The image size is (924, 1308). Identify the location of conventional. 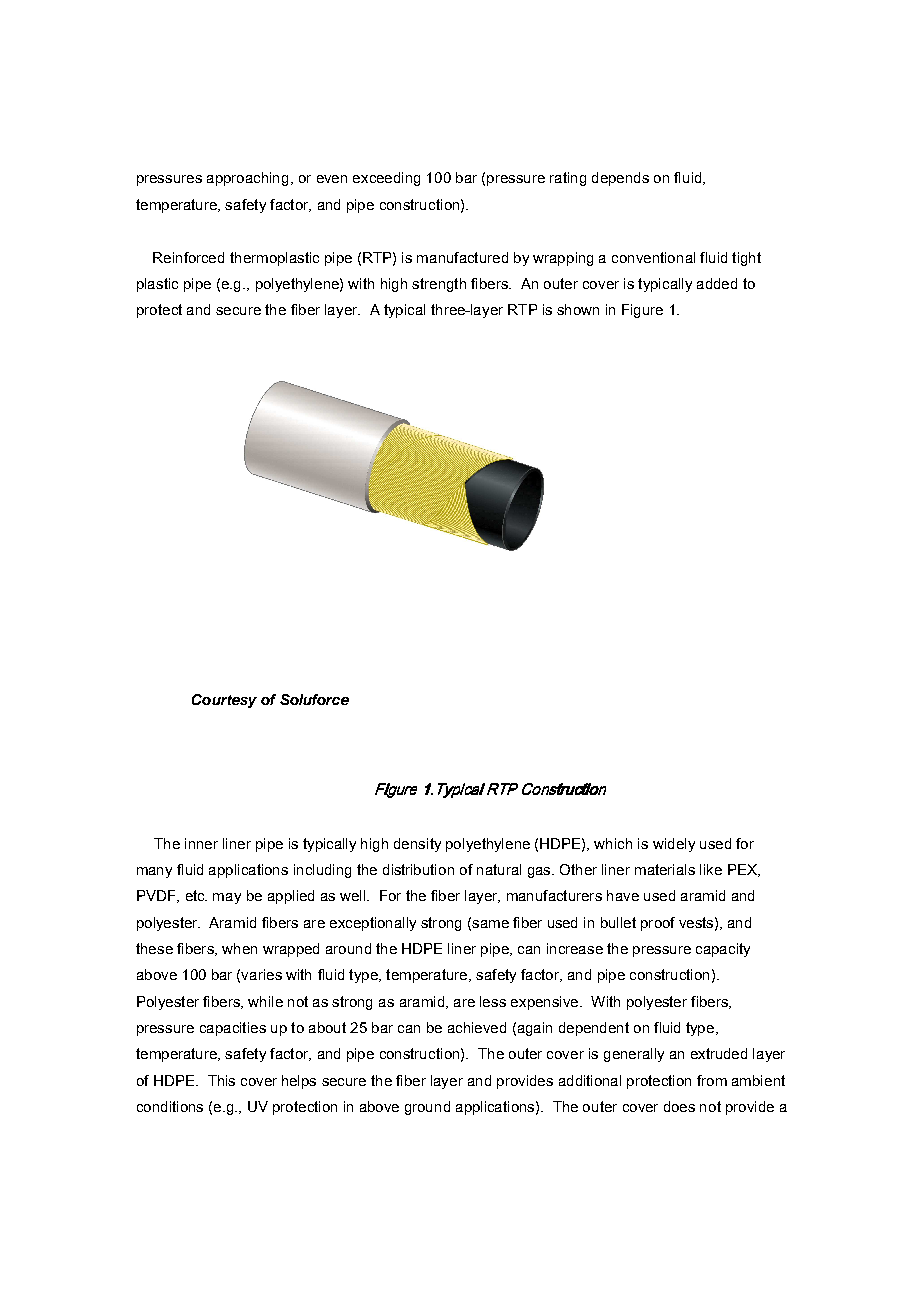
(653, 257).
